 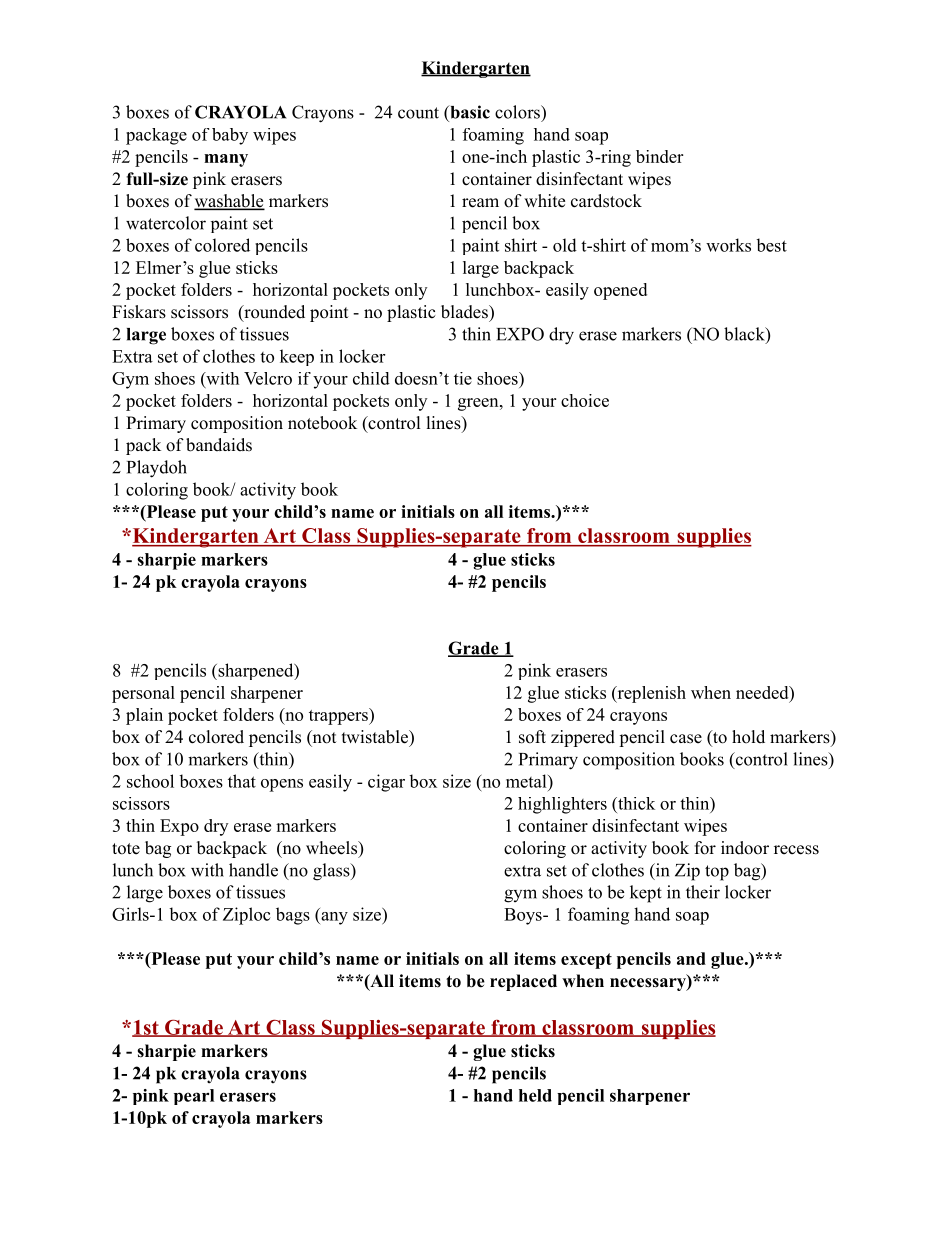 What do you see at coordinates (230, 136) in the page?
I see `baby` at bounding box center [230, 136].
